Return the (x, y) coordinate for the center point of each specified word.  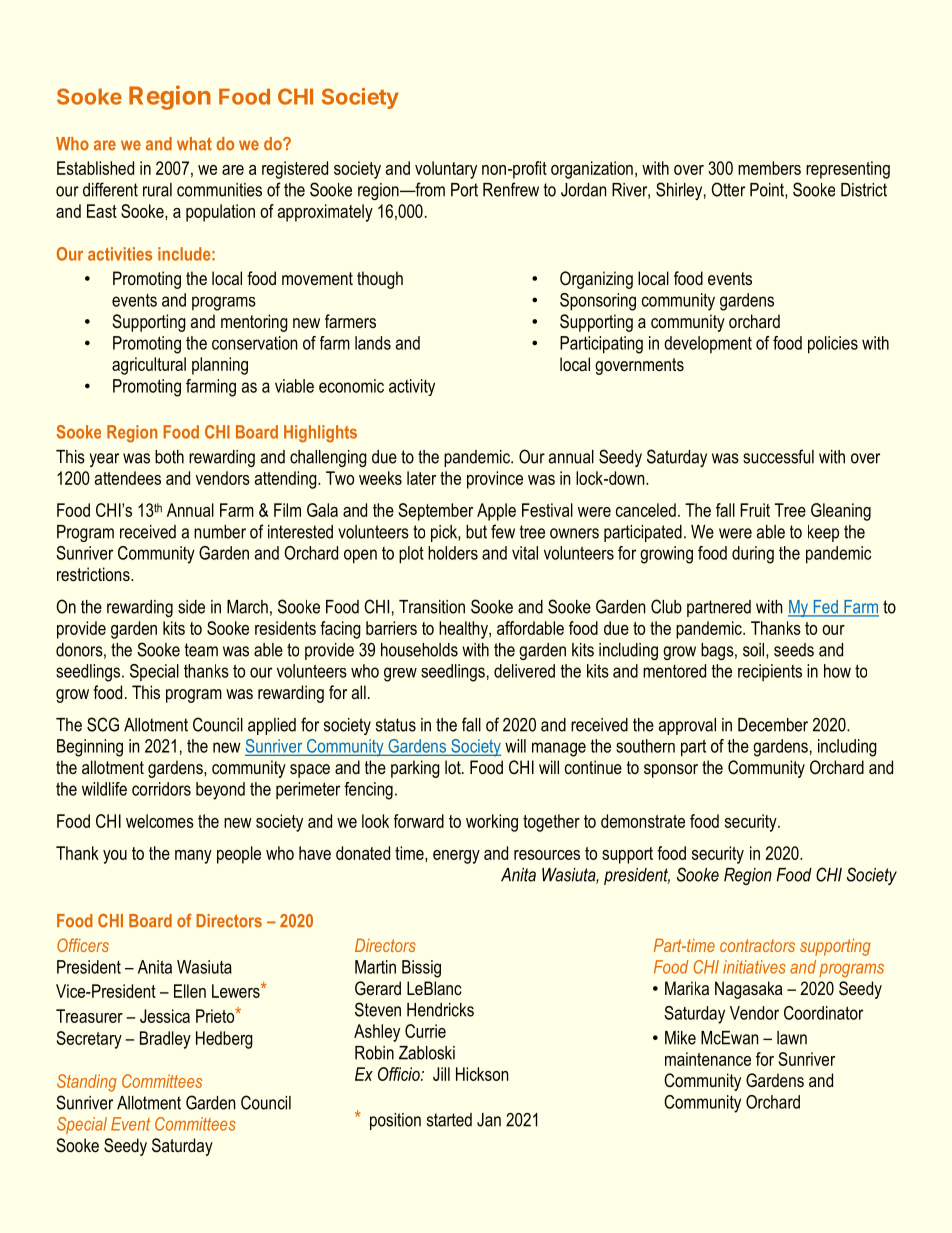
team (201, 650)
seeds (794, 650)
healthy (464, 630)
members (769, 168)
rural (157, 190)
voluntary (446, 170)
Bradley (165, 1040)
